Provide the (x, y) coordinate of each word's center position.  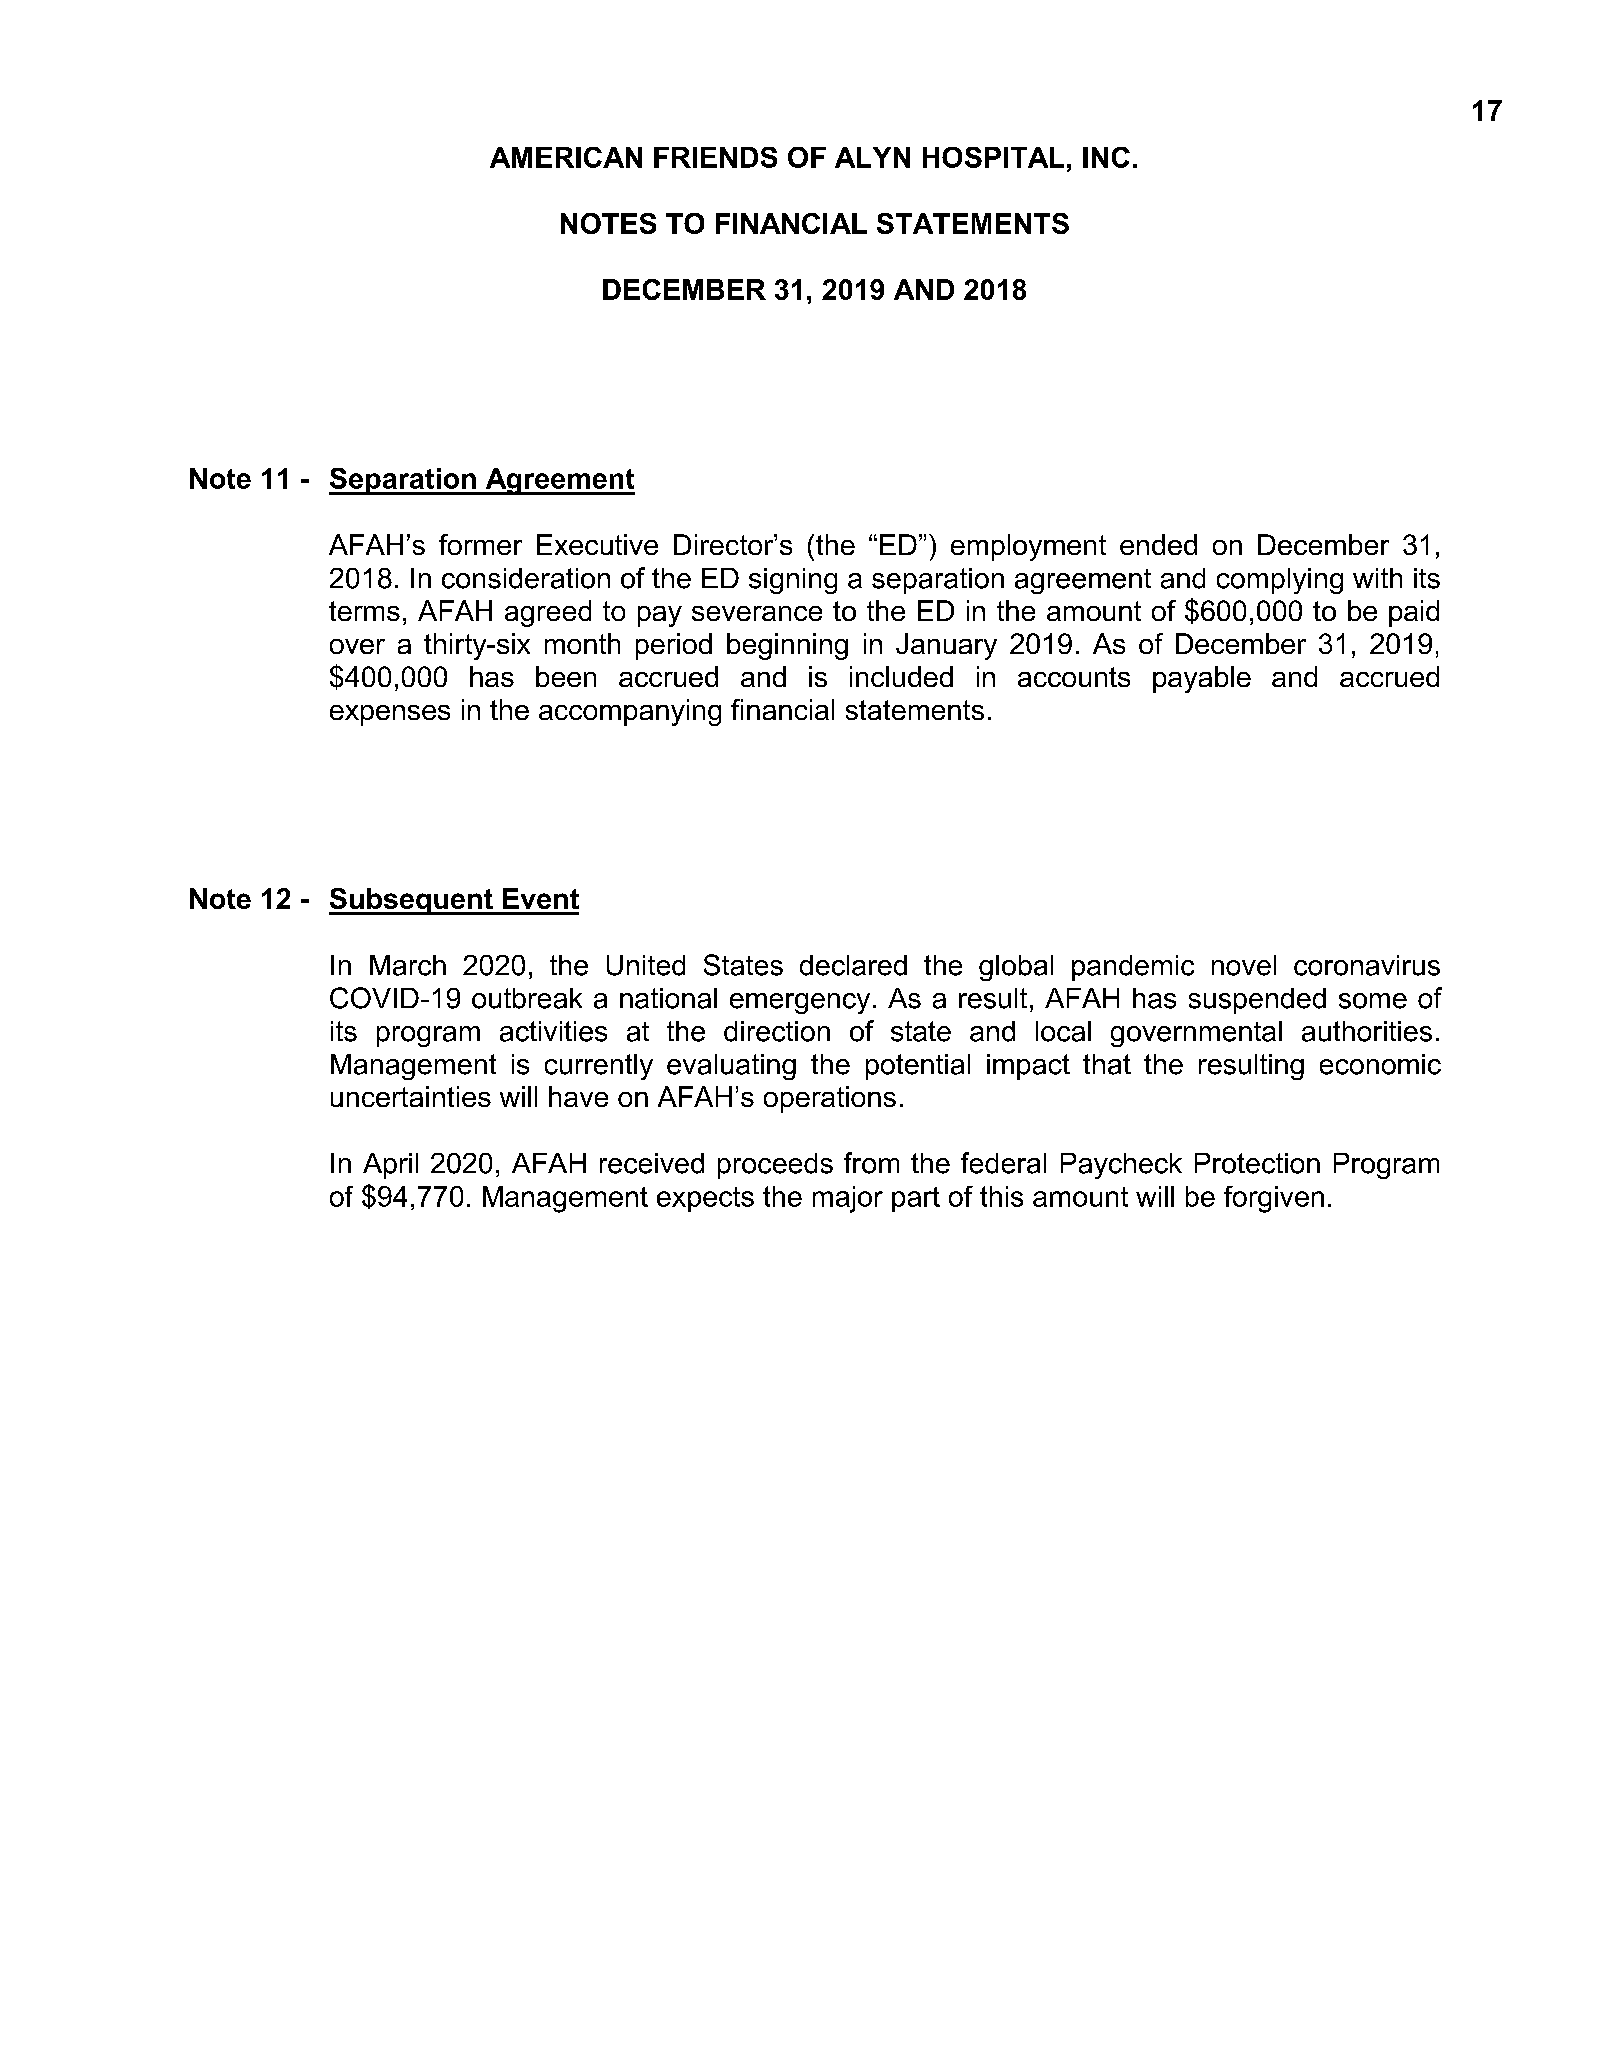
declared (853, 965)
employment (1028, 547)
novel (1244, 965)
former (480, 544)
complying (1280, 581)
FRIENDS (715, 157)
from (871, 1163)
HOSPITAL (993, 157)
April (390, 1166)
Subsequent (412, 901)
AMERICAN (566, 157)
